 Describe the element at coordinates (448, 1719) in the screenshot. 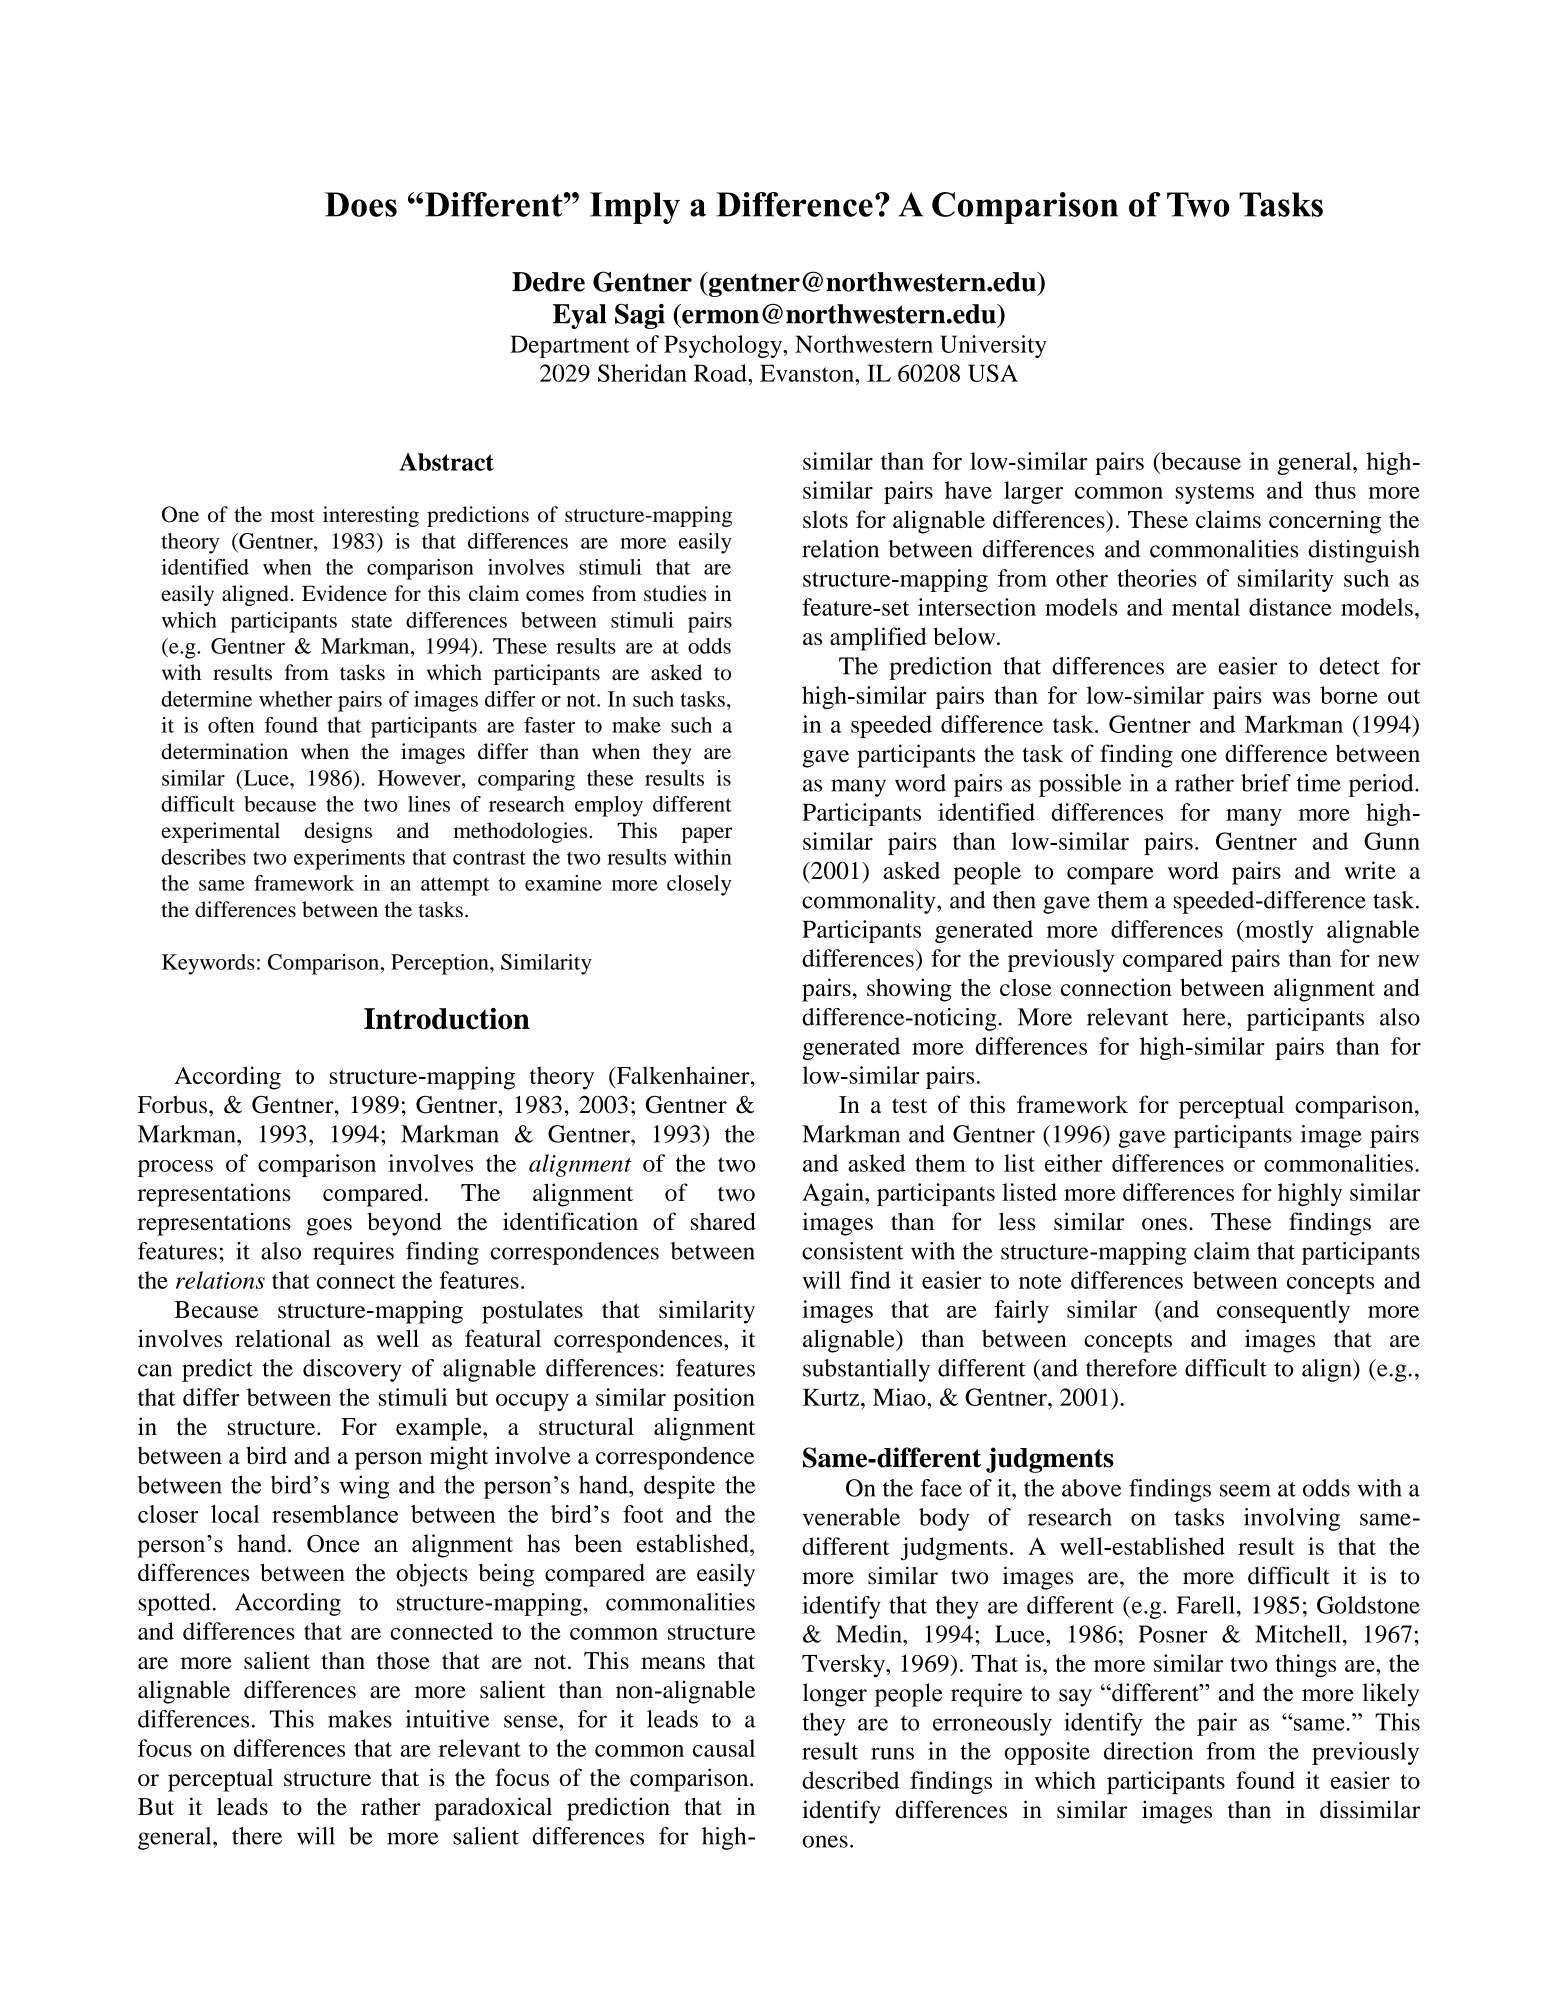

I see `intuitive` at that location.
